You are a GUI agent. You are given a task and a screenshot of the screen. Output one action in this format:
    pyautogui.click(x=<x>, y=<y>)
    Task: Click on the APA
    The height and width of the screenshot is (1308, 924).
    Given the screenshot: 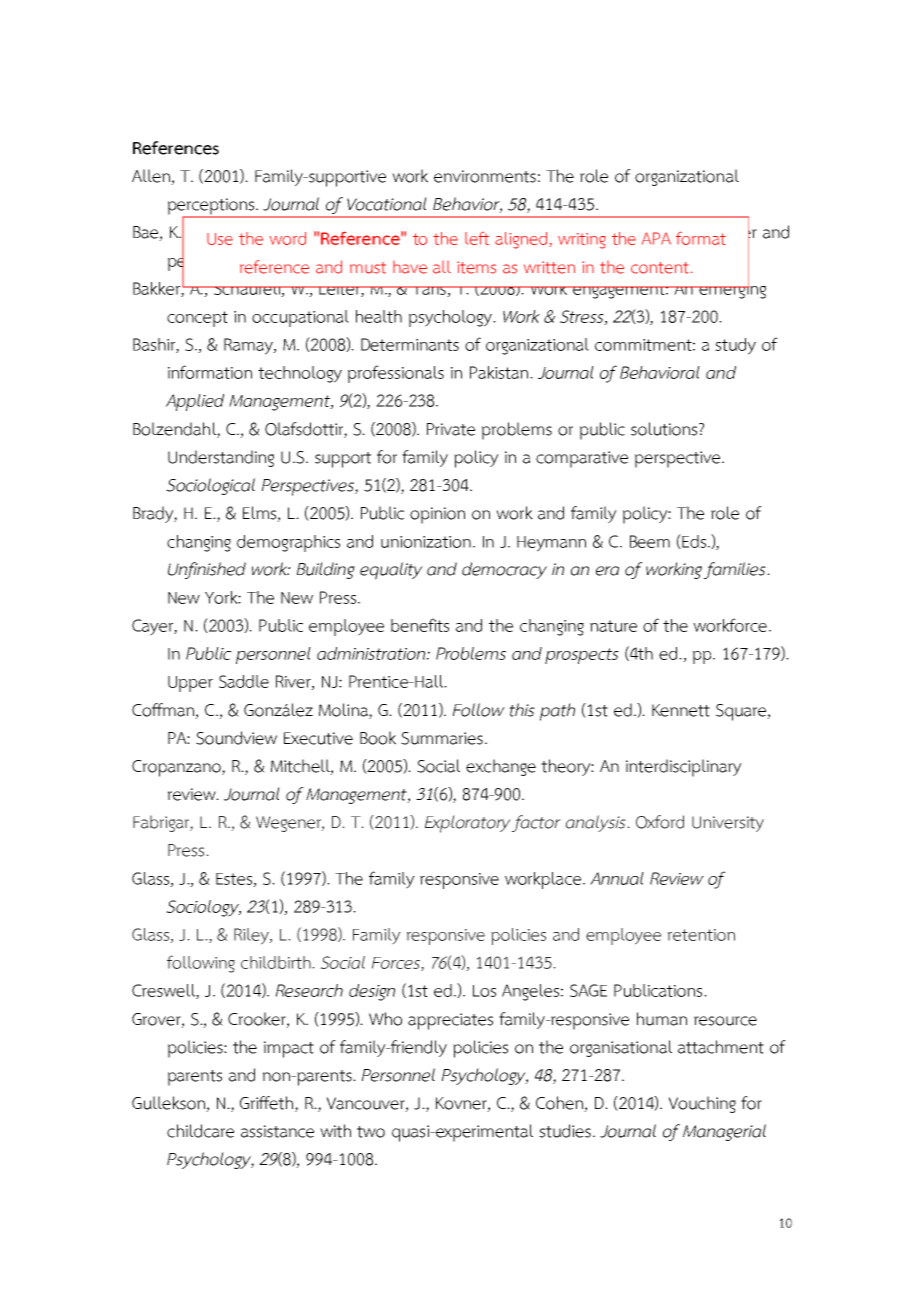 What is the action you would take?
    pyautogui.click(x=656, y=238)
